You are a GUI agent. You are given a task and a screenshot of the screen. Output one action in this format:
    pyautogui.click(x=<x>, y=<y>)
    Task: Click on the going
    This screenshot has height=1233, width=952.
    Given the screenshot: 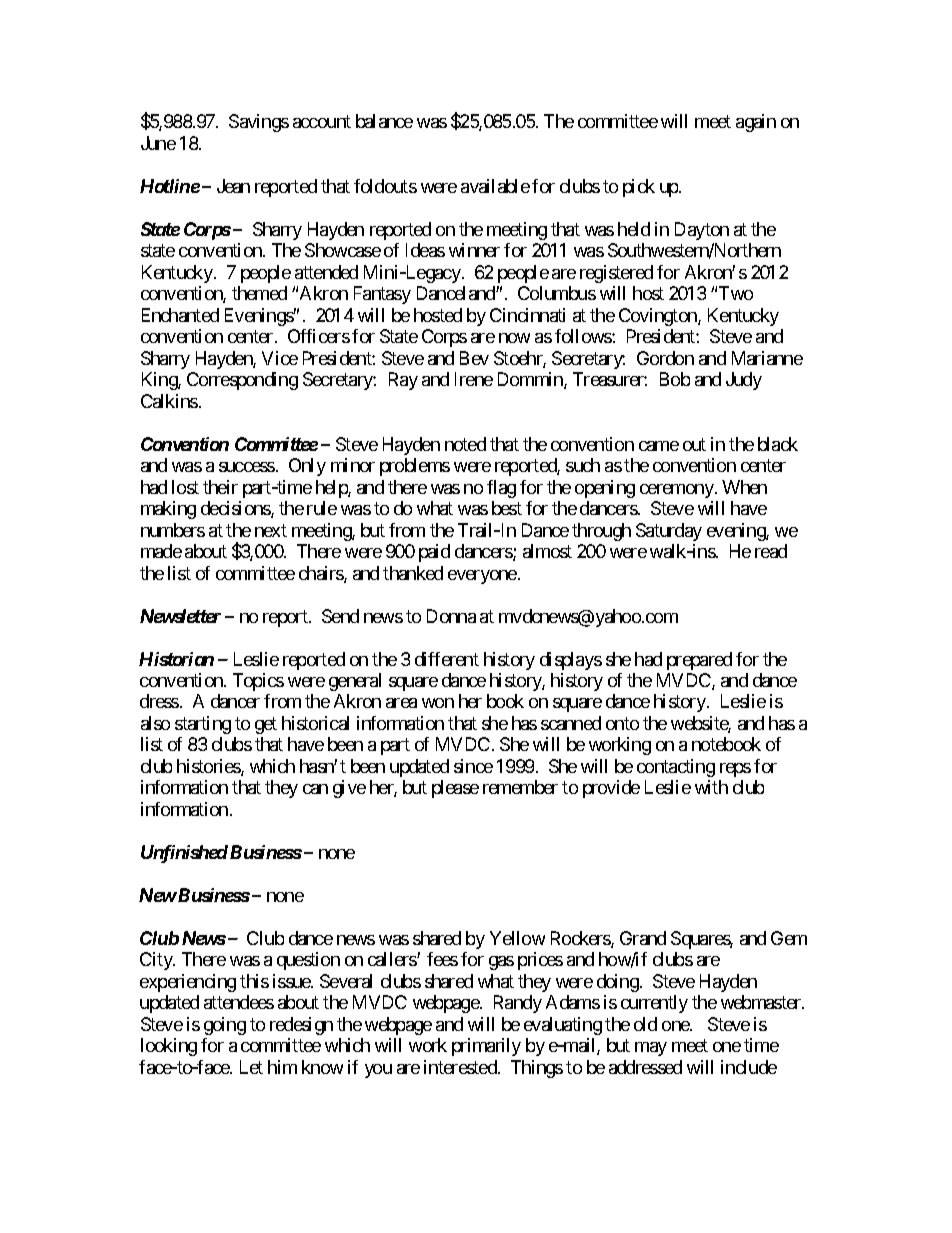 What is the action you would take?
    pyautogui.click(x=225, y=1026)
